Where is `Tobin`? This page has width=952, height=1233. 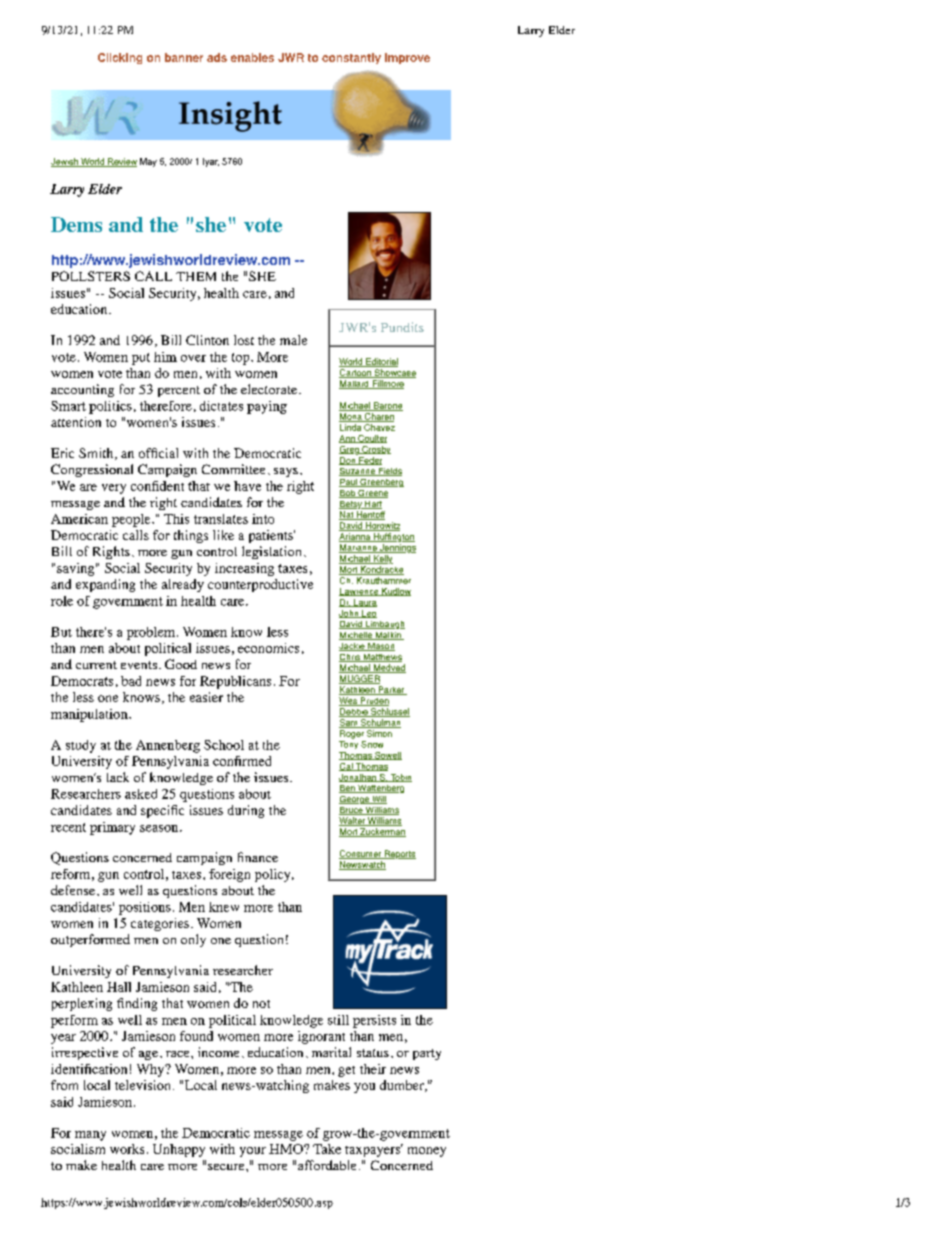
Tobin is located at coordinates (400, 778).
